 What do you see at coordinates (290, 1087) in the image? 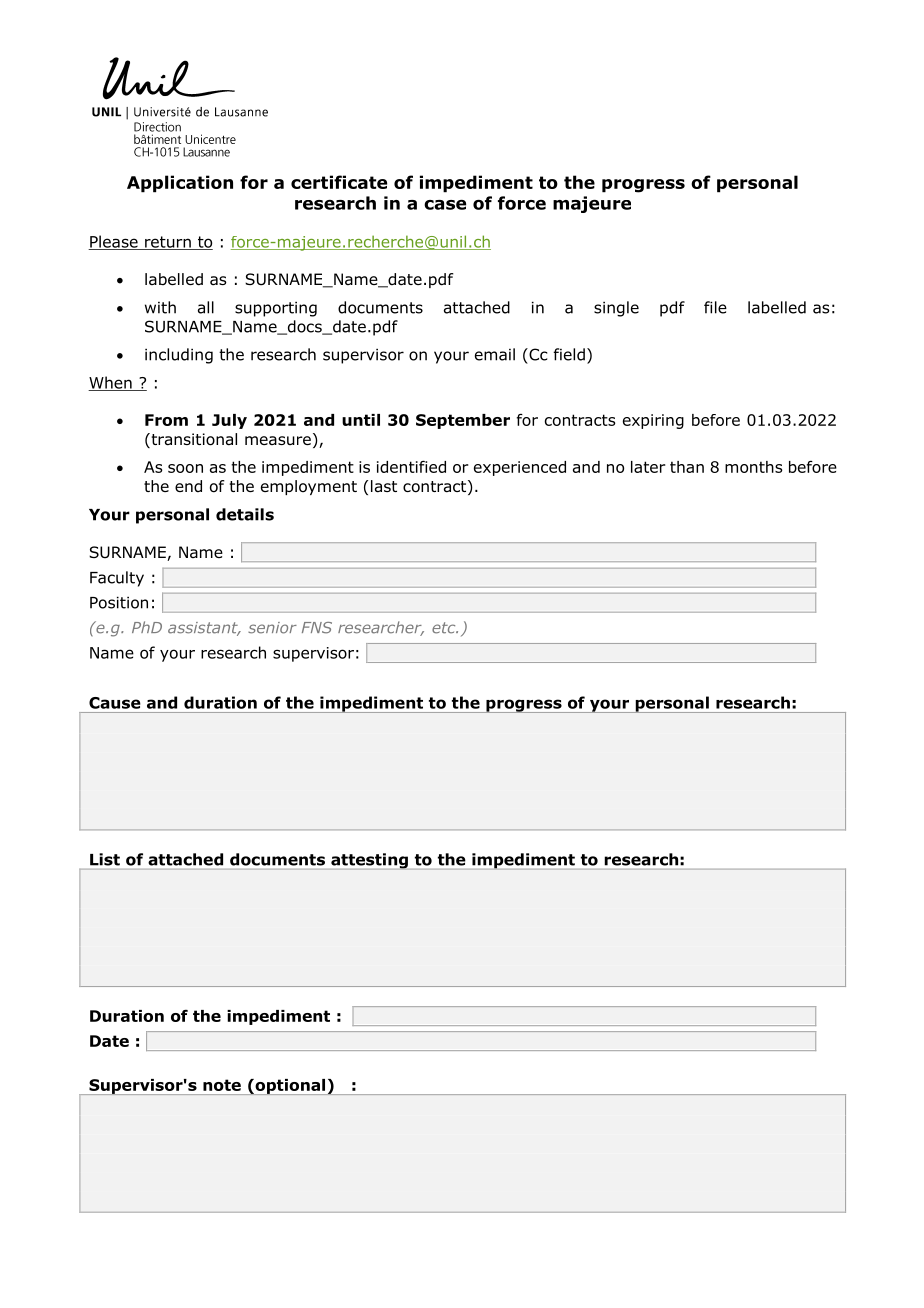
I see `optional` at bounding box center [290, 1087].
